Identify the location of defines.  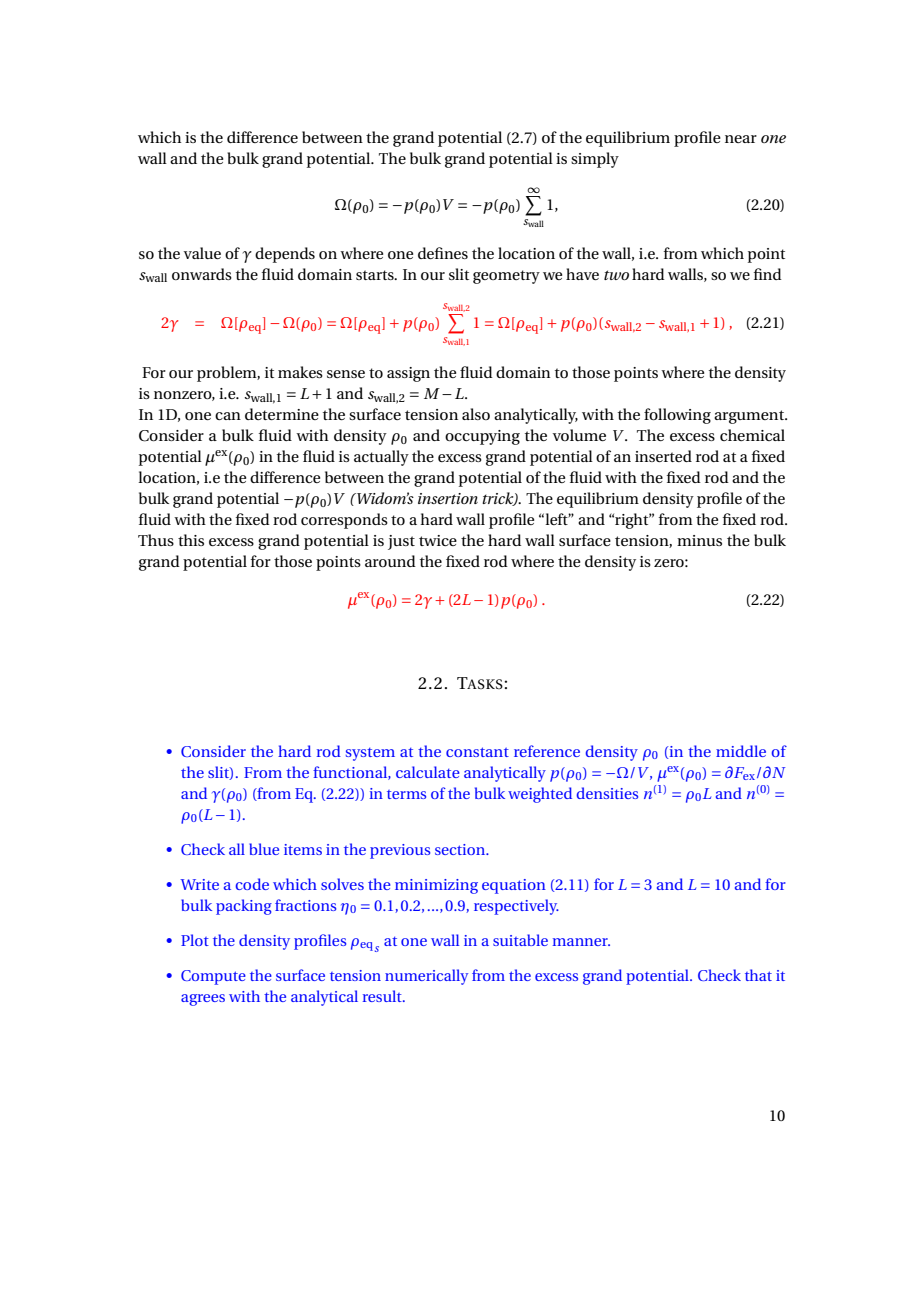
(443, 253).
